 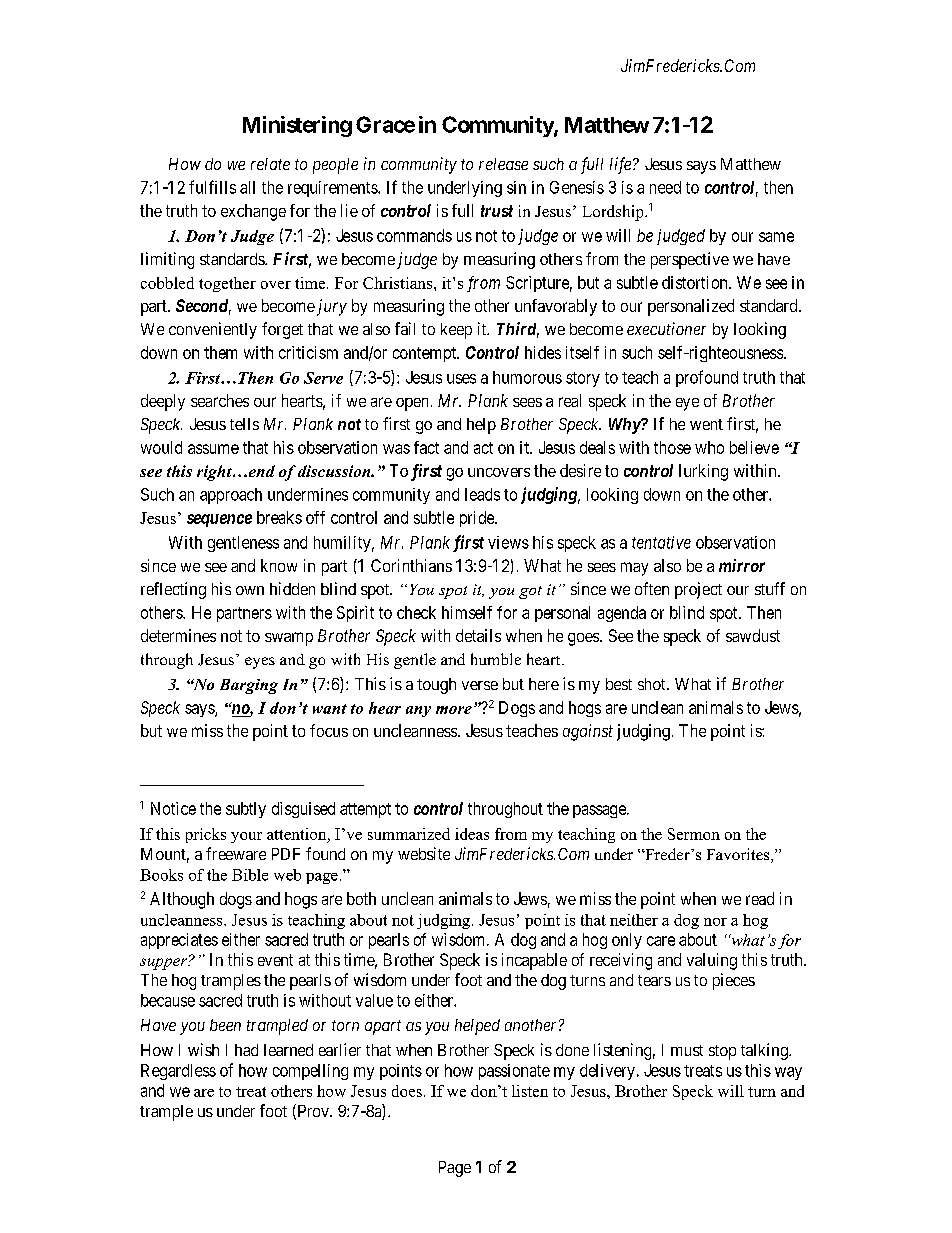 What do you see at coordinates (231, 496) in the page?
I see `approach` at bounding box center [231, 496].
